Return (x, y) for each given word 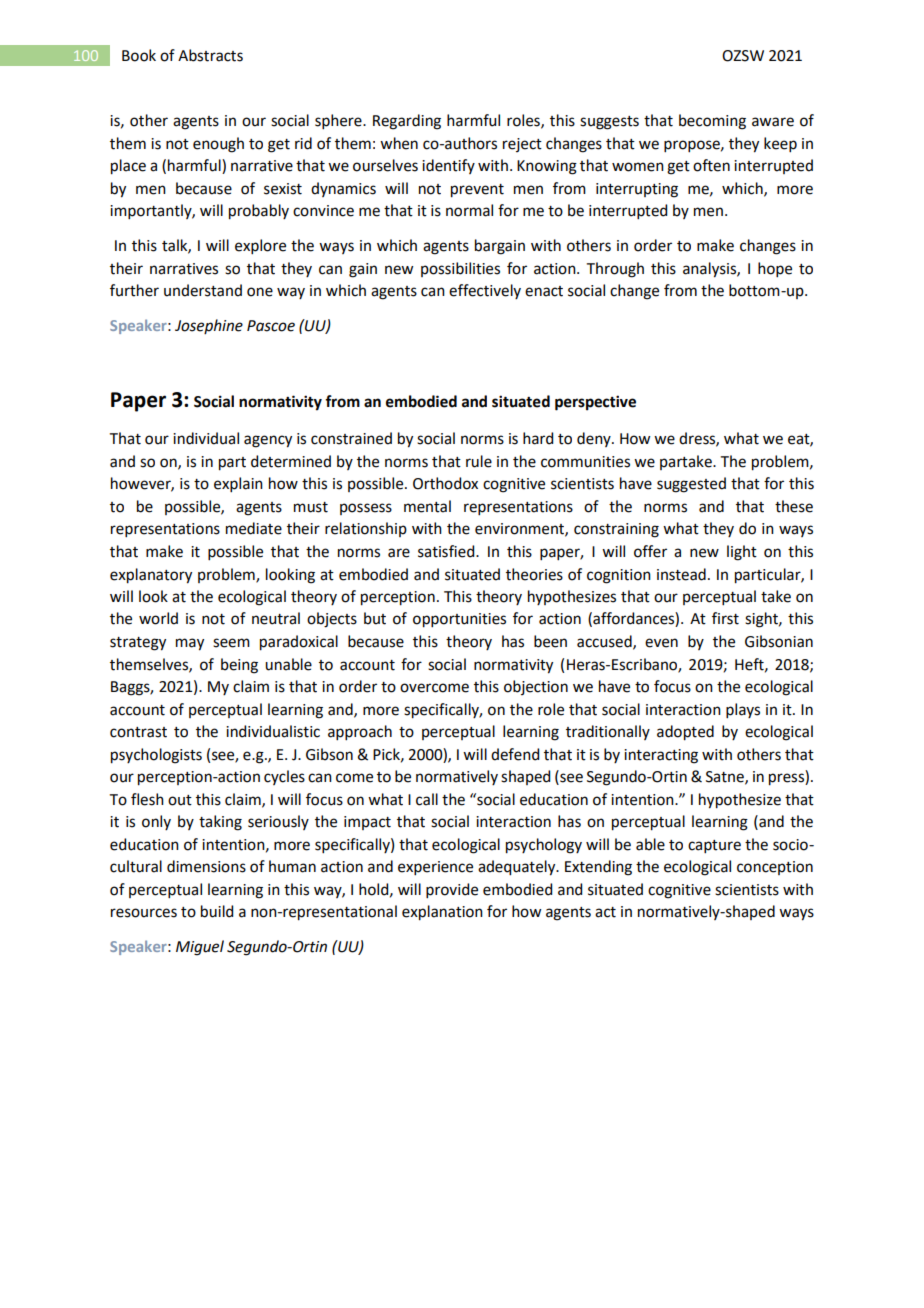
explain (238, 484)
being (239, 666)
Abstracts (210, 55)
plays (743, 710)
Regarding (407, 122)
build (217, 911)
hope (775, 269)
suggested (691, 485)
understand (203, 290)
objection (536, 687)
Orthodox (445, 483)
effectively (485, 291)
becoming (712, 122)
